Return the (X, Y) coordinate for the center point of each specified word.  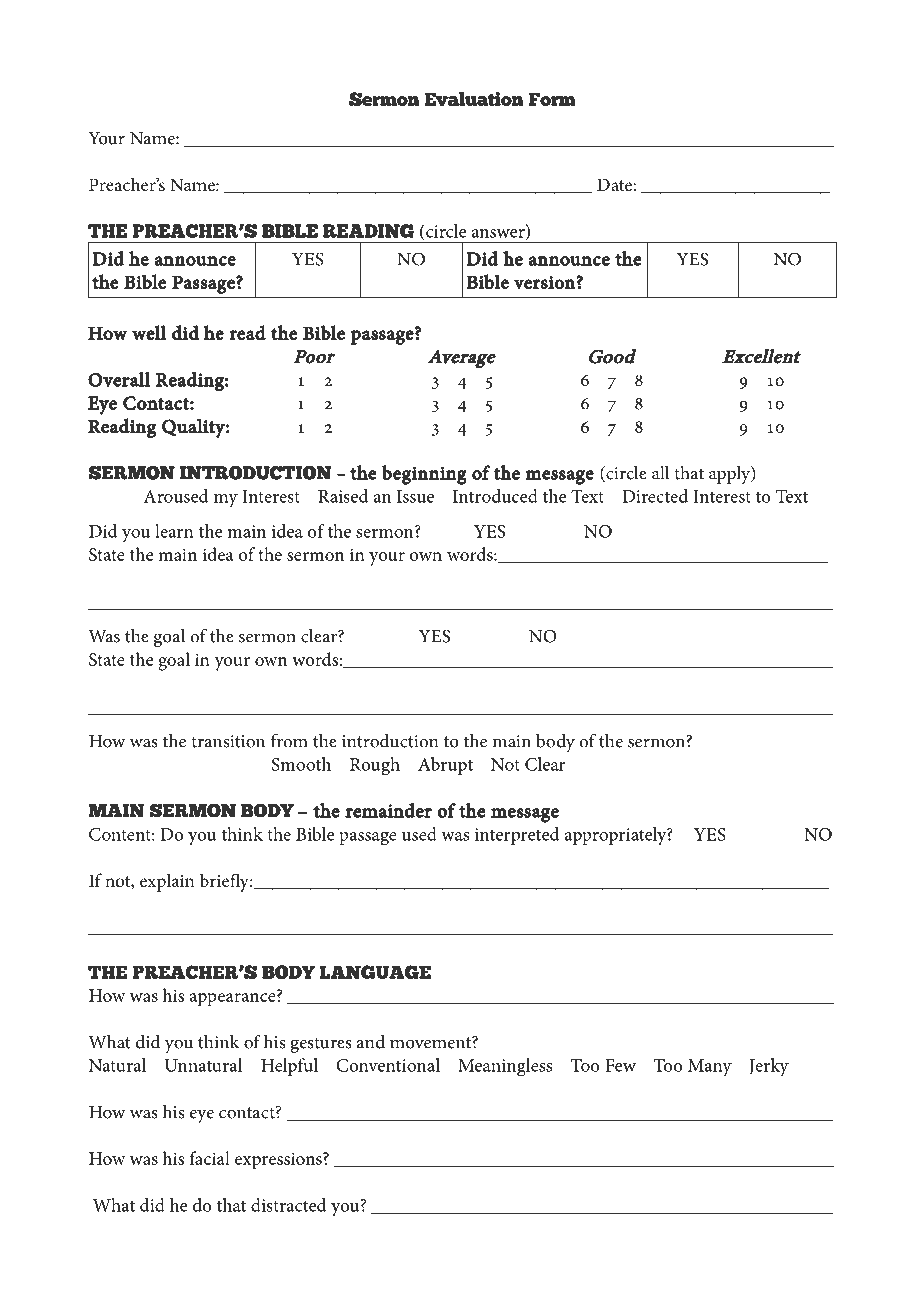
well (149, 332)
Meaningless (505, 1067)
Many (710, 1067)
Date (615, 184)
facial (209, 1158)
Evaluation (474, 98)
